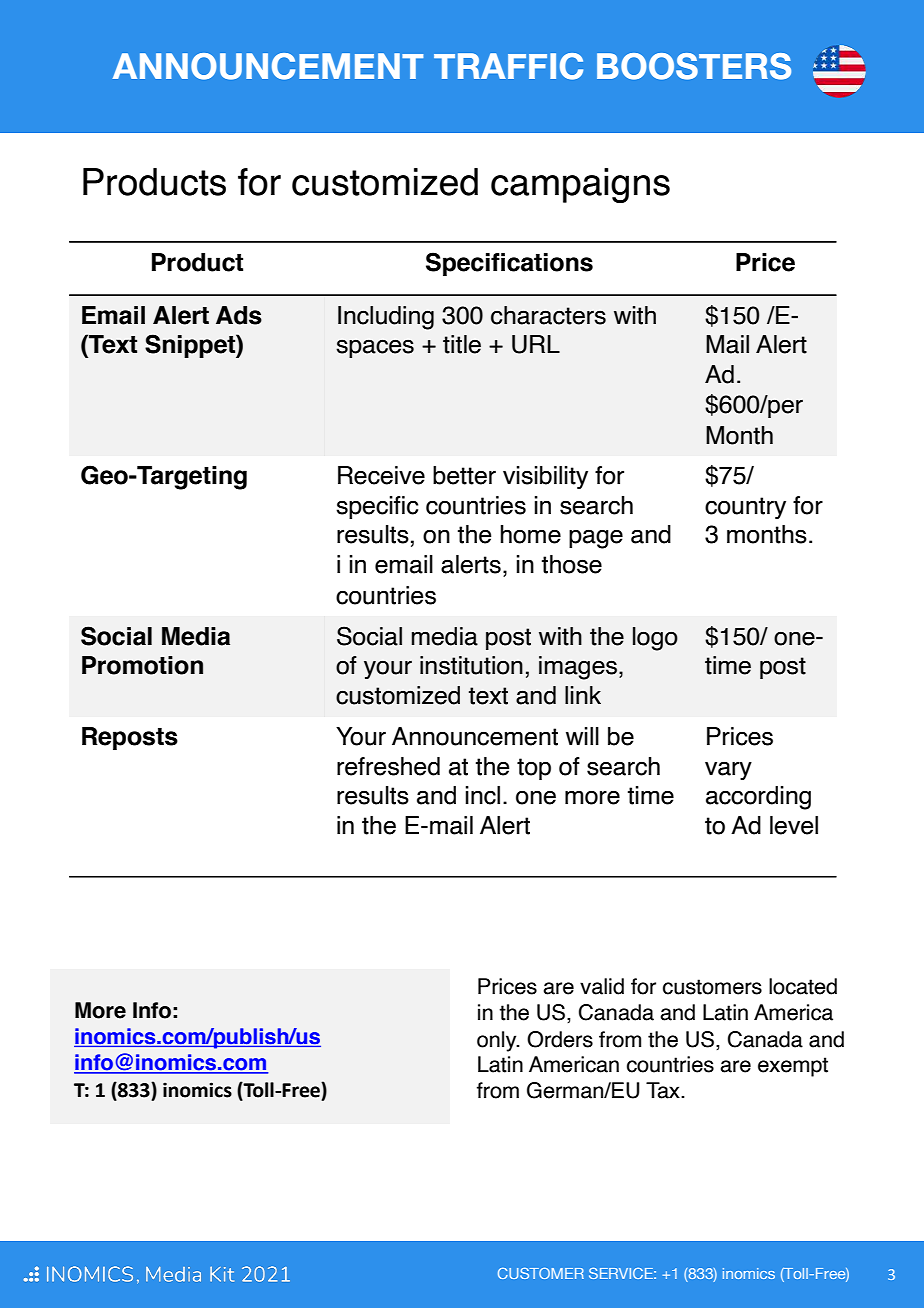  What do you see at coordinates (498, 1041) in the document?
I see `only` at bounding box center [498, 1041].
